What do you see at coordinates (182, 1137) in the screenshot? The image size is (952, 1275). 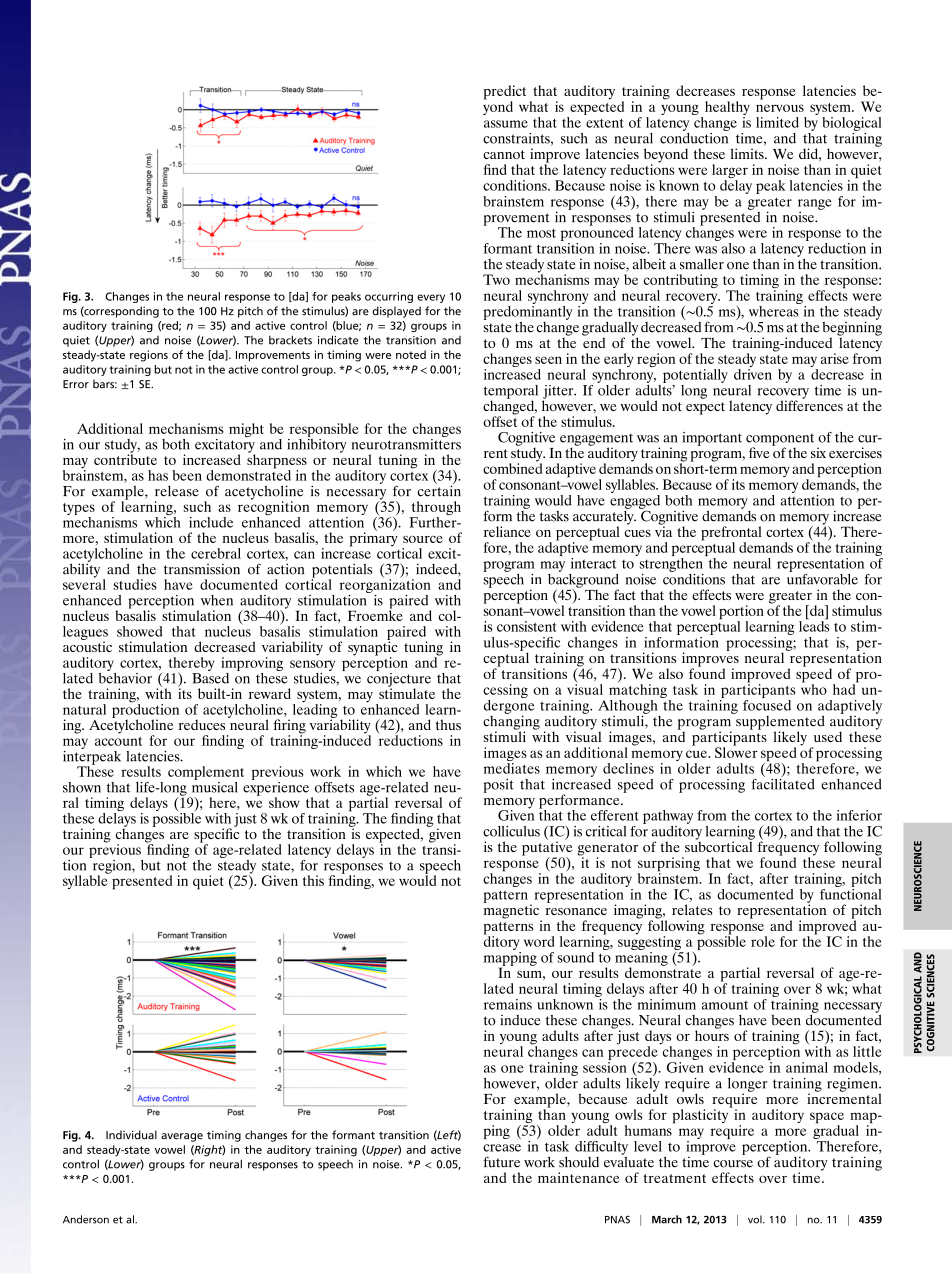 I see `average` at bounding box center [182, 1137].
